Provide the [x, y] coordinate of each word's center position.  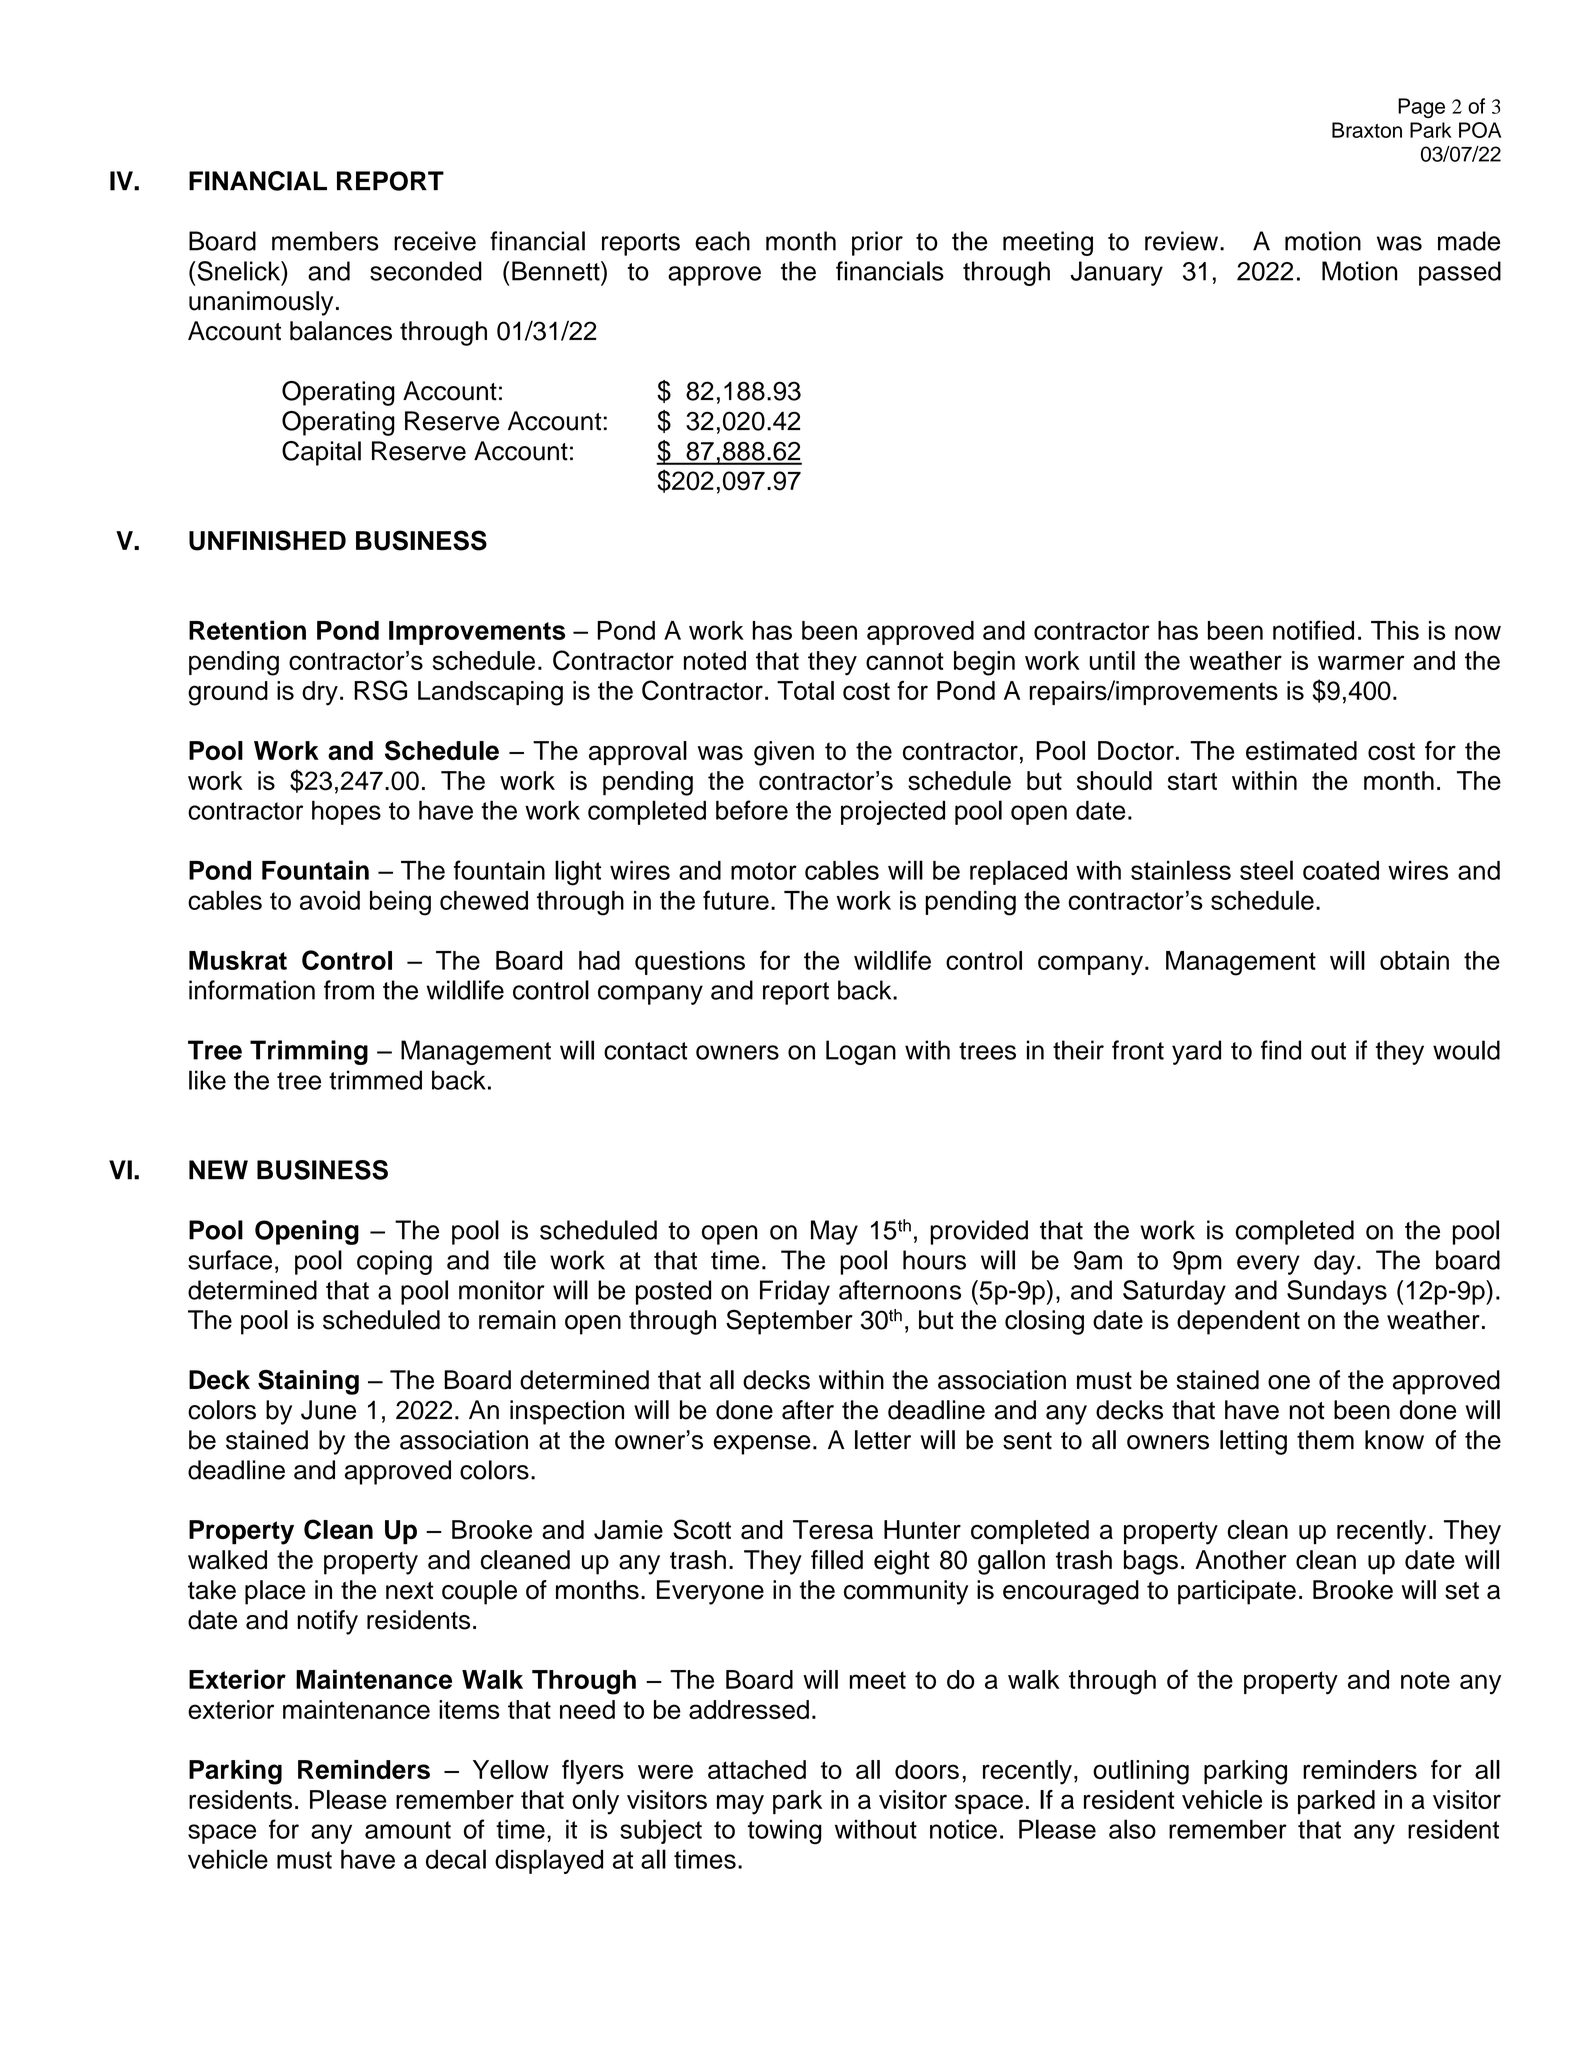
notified [1313, 630]
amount [408, 1830]
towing [784, 1831]
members [325, 241]
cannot [905, 661]
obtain [1414, 960]
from [349, 990]
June [328, 1410]
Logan [861, 1052]
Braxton [1367, 130]
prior [877, 243]
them [1325, 1440]
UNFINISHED [267, 540]
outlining [1141, 1772]
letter [883, 1440]
